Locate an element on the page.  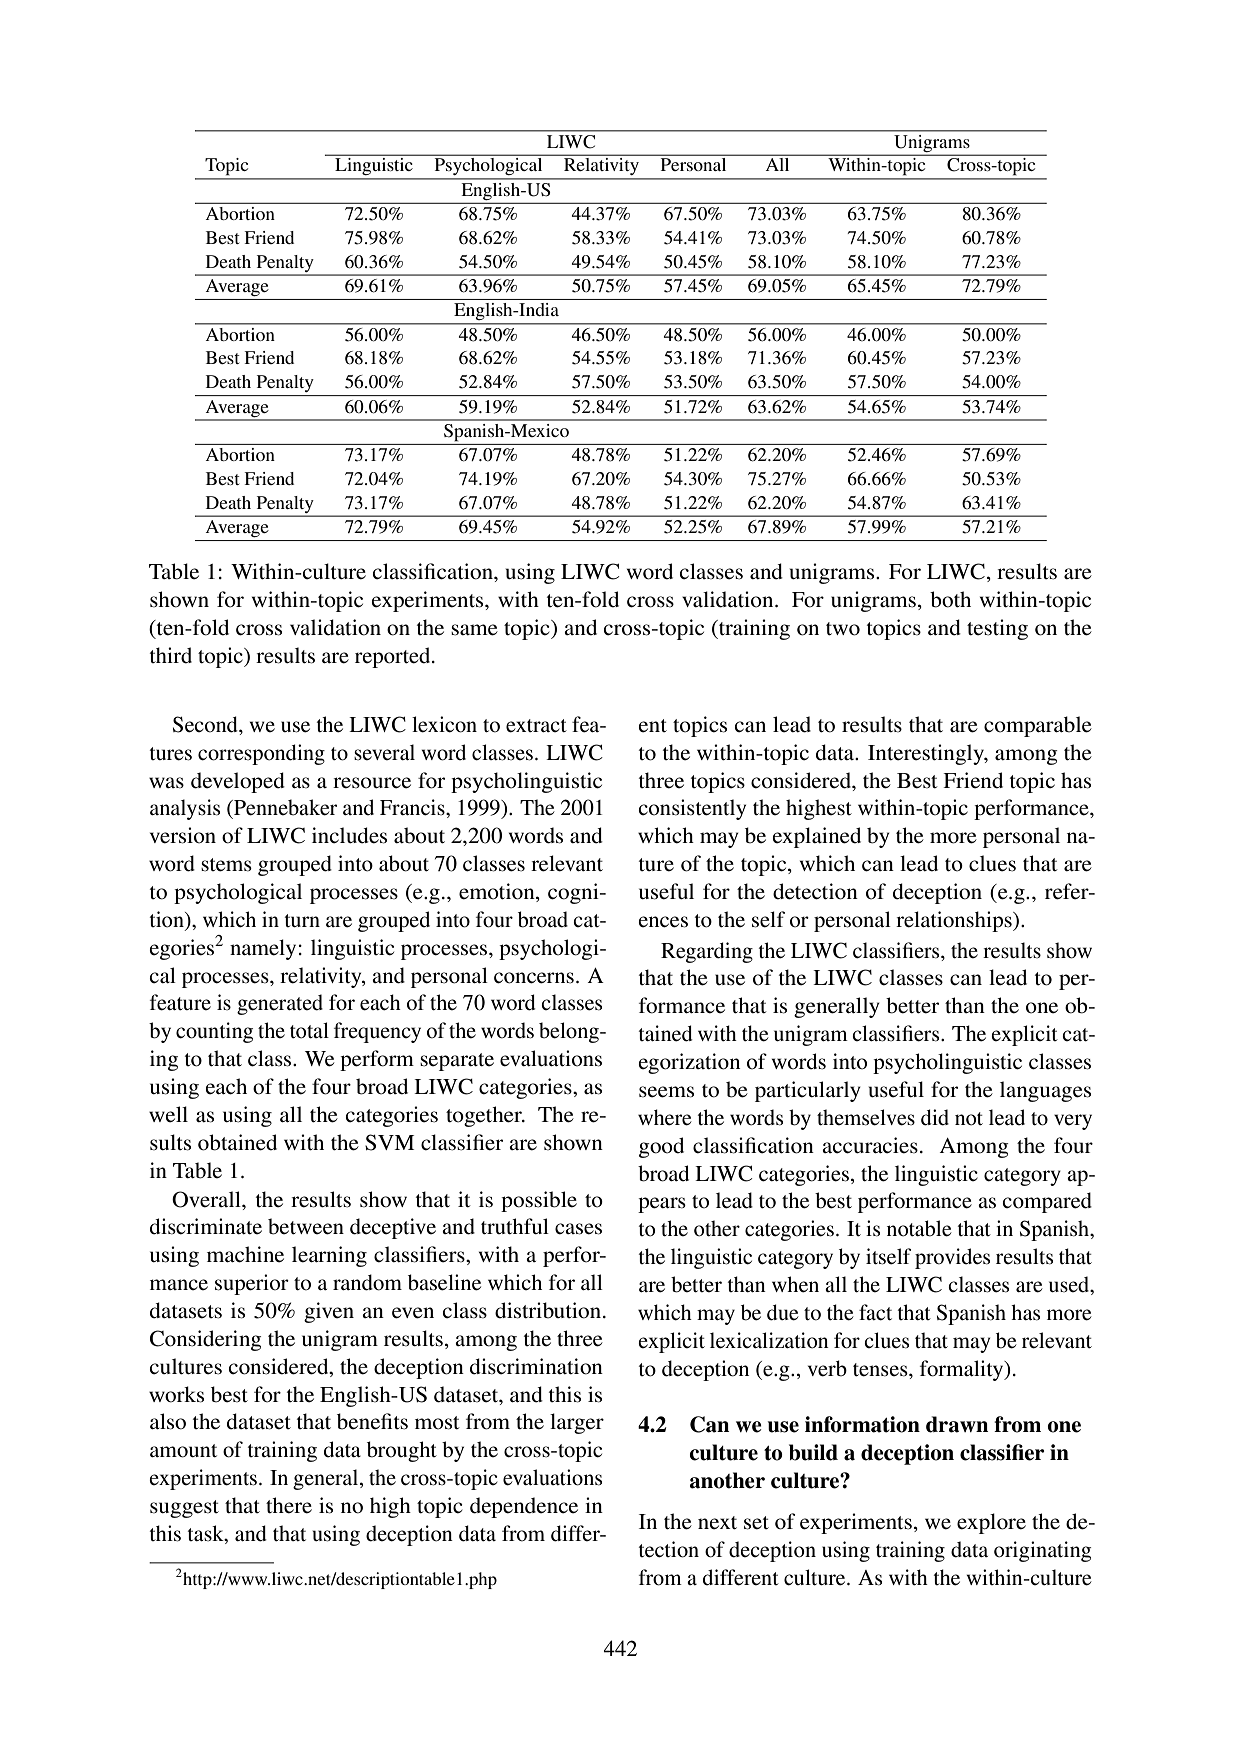
same is located at coordinates (474, 630).
